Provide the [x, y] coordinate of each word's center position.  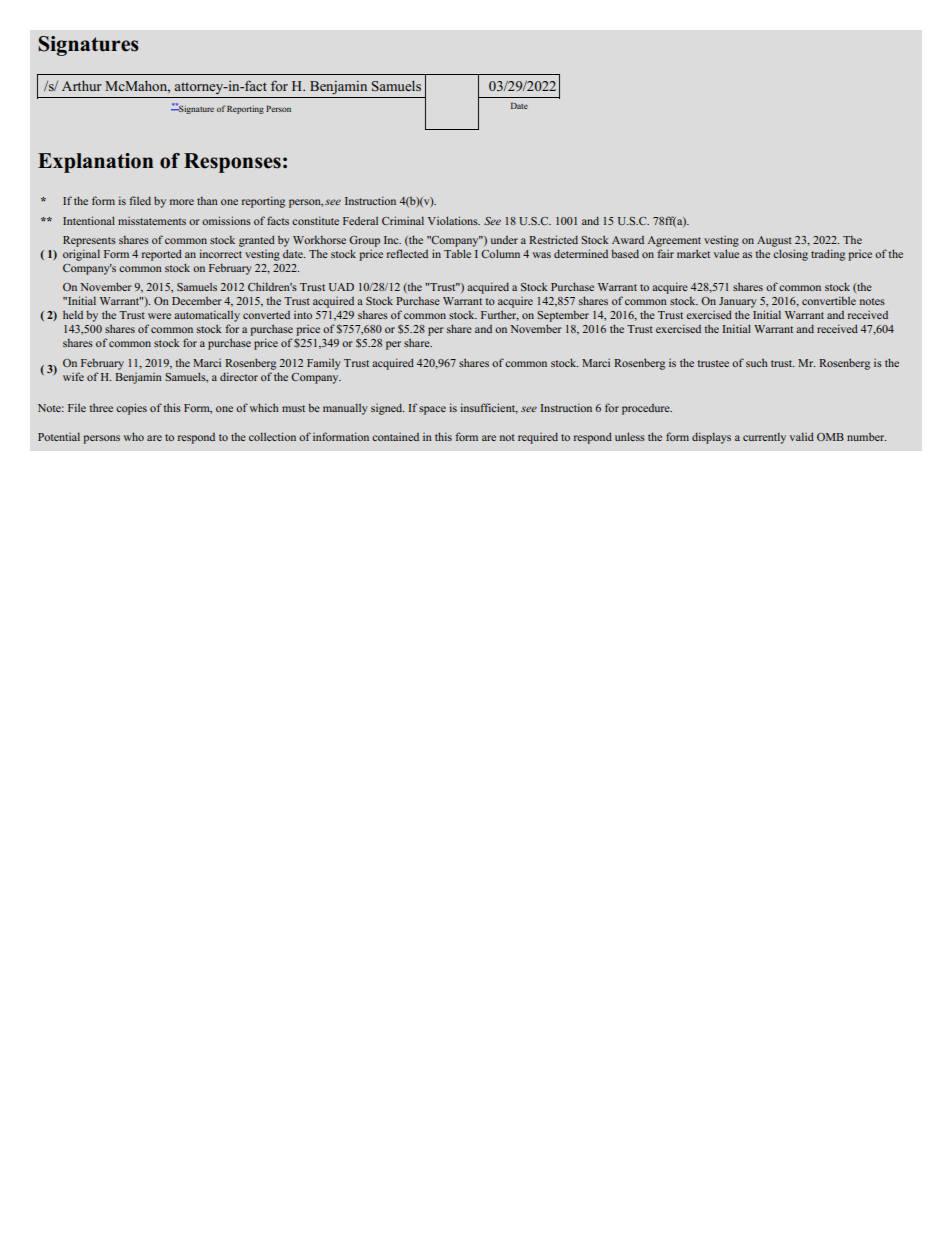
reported [162, 255]
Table [457, 253]
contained [395, 437]
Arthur [82, 86]
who [133, 436]
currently [764, 438]
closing [790, 255]
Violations [454, 220]
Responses [232, 163]
